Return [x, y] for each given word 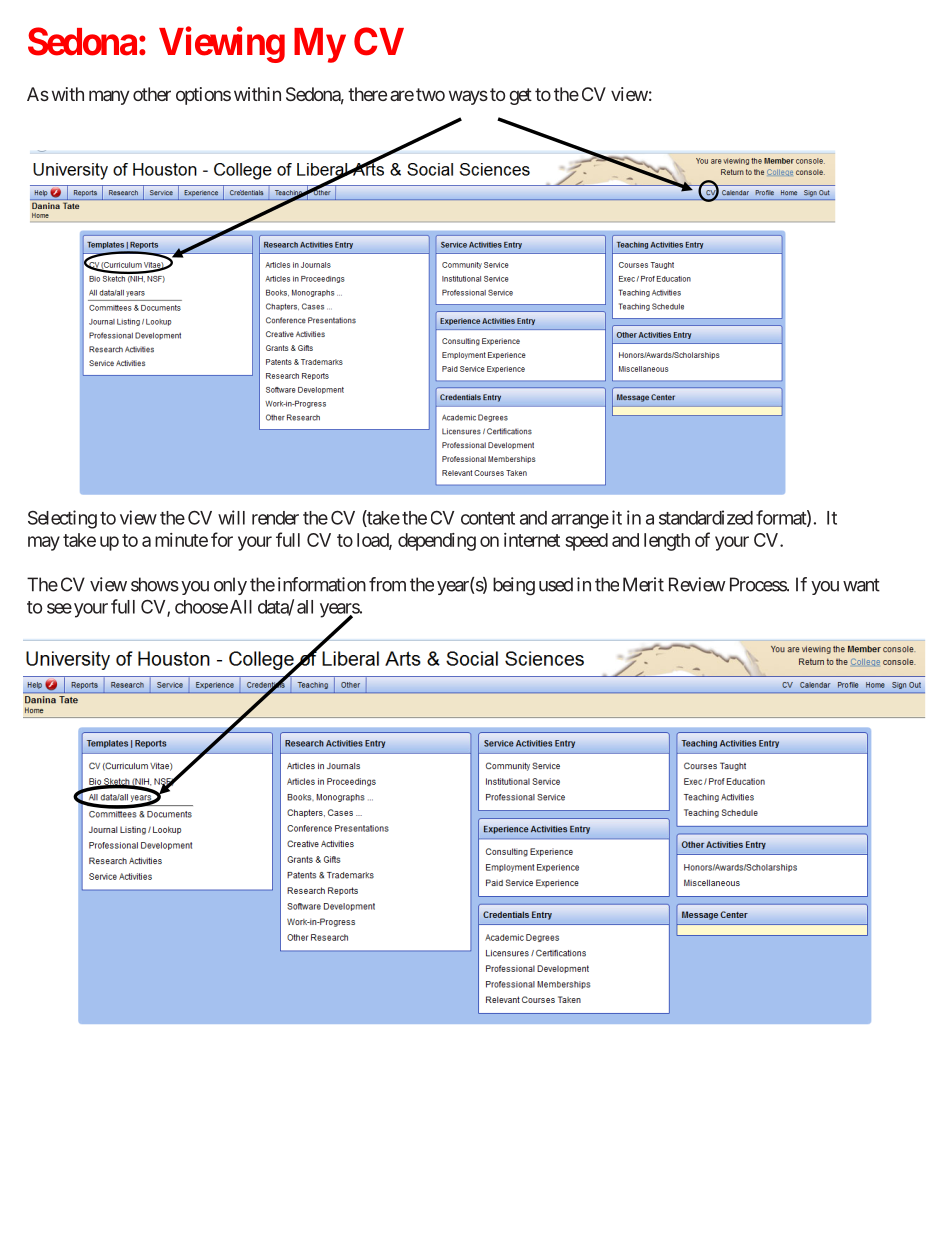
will [231, 517]
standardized [706, 517]
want [861, 585]
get [520, 96]
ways [468, 97]
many [109, 97]
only [230, 586]
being [514, 586]
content [488, 518]
